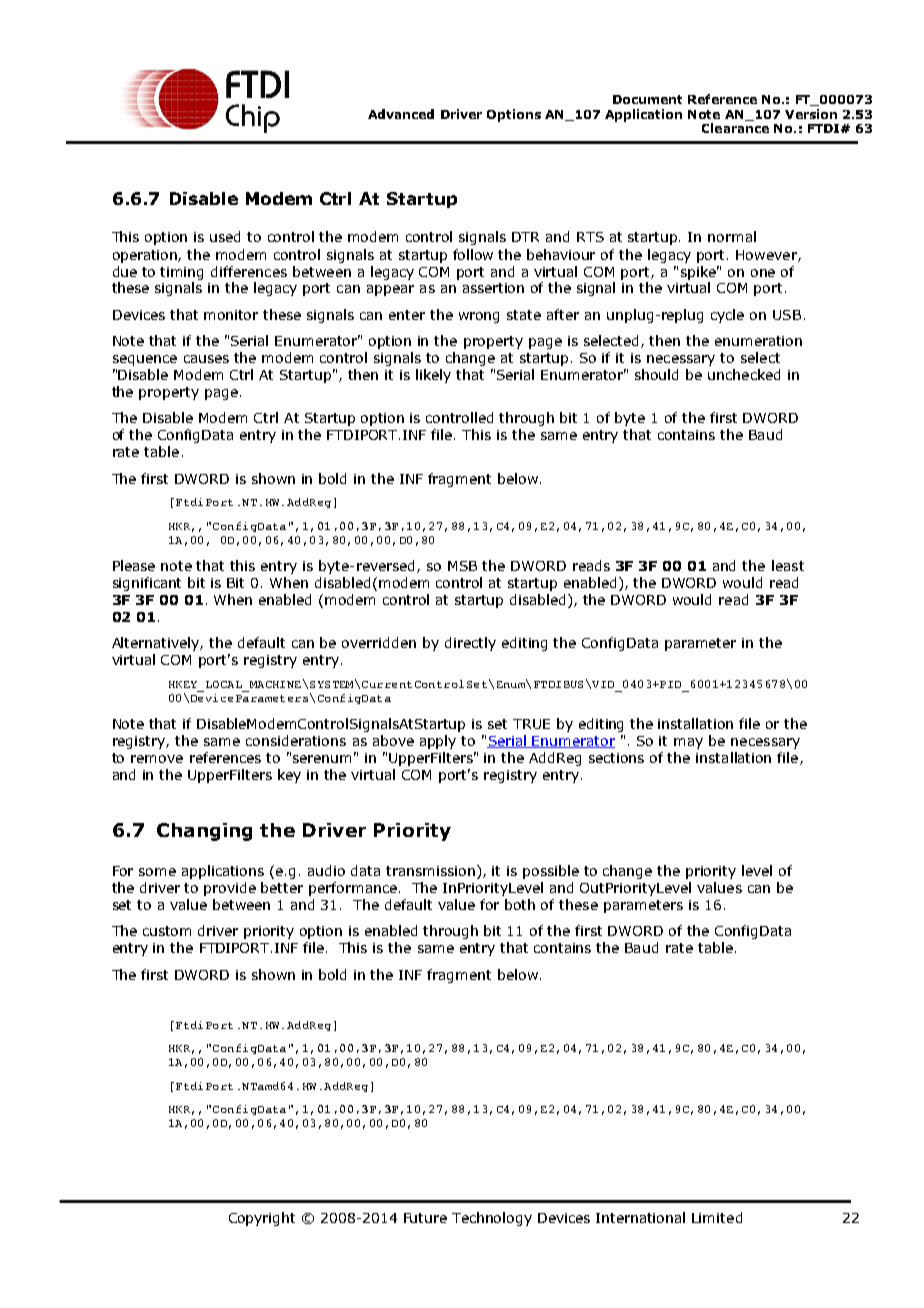  Describe the element at coordinates (688, 743) in the document. I see `may` at that location.
